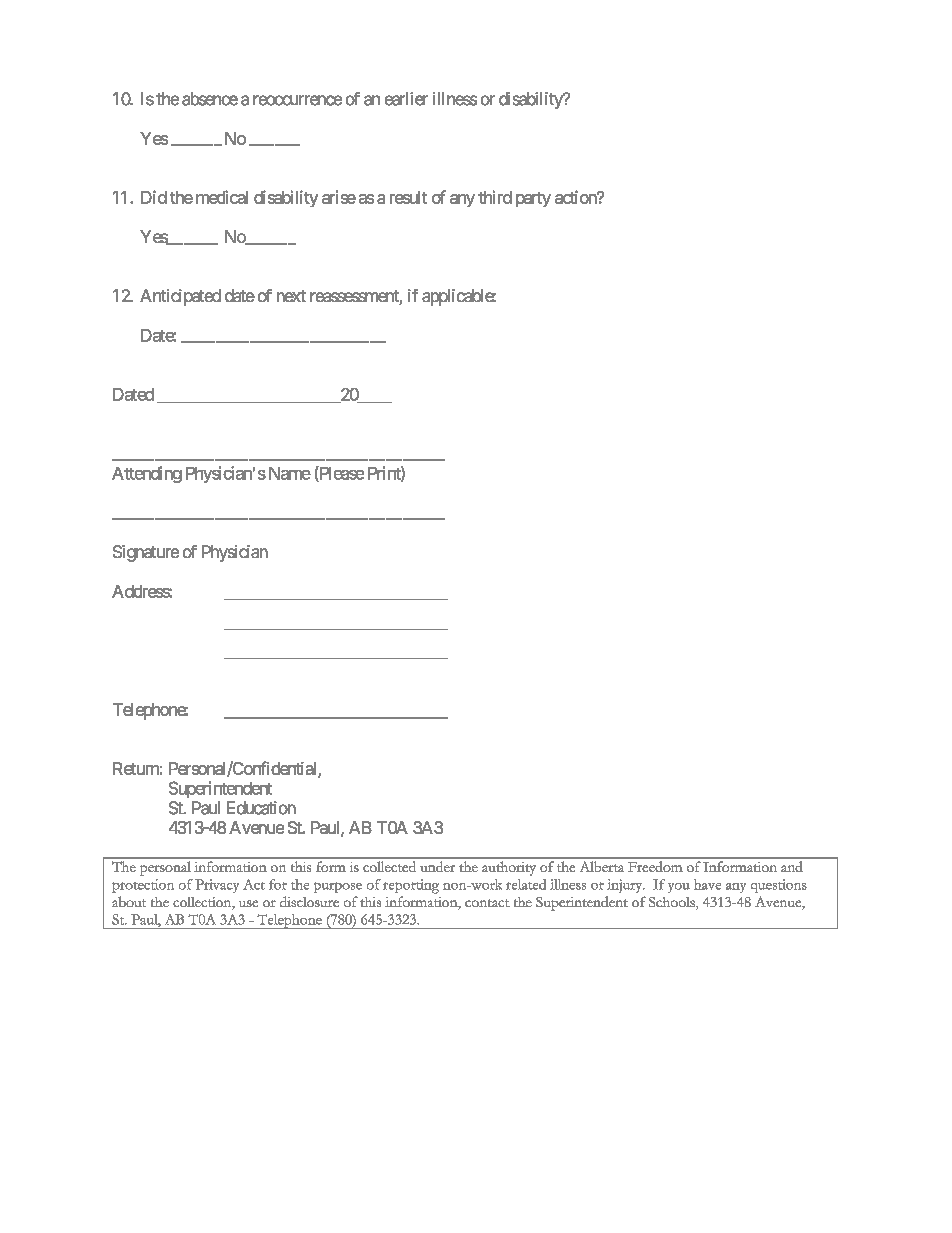  What do you see at coordinates (180, 297) in the screenshot?
I see `Anticipated` at bounding box center [180, 297].
